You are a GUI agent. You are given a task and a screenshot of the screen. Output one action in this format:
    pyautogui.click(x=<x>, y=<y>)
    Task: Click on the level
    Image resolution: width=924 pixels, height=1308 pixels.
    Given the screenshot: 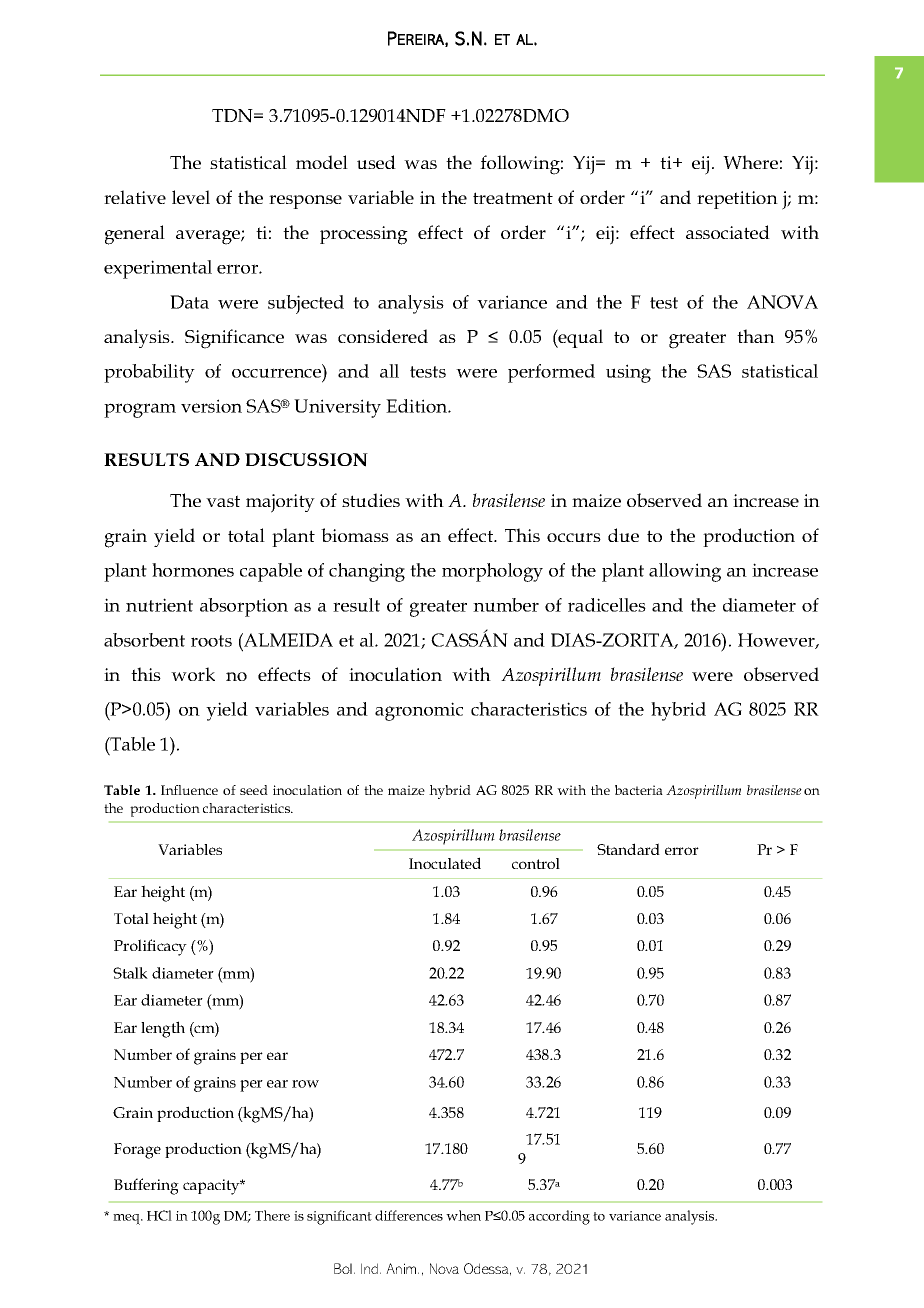 What is the action you would take?
    pyautogui.click(x=191, y=197)
